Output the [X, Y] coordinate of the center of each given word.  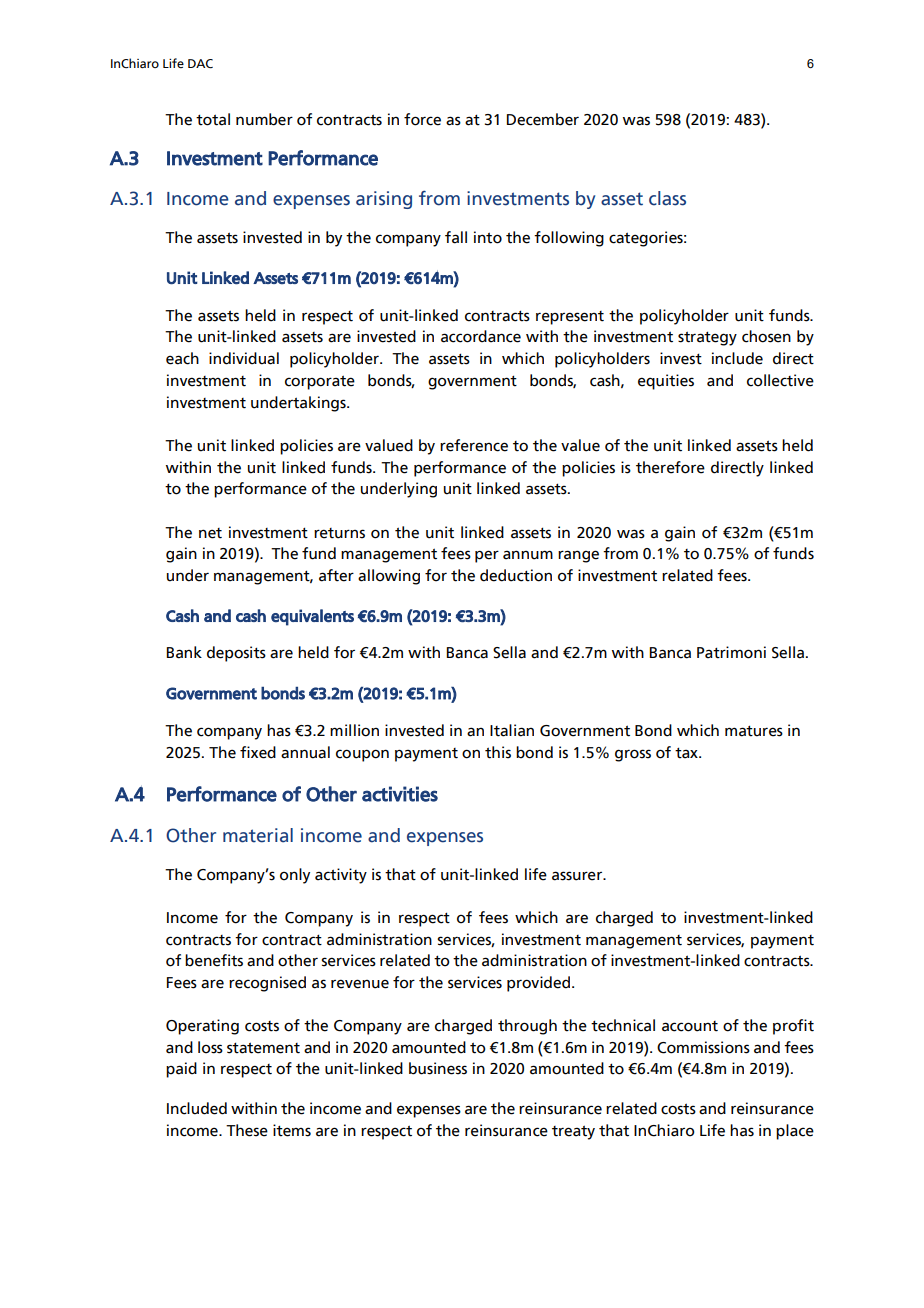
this [498, 752]
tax [687, 753]
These [247, 1130]
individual [244, 358]
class [667, 198]
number [264, 119]
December [543, 119]
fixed [258, 752]
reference [474, 445]
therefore [670, 467]
